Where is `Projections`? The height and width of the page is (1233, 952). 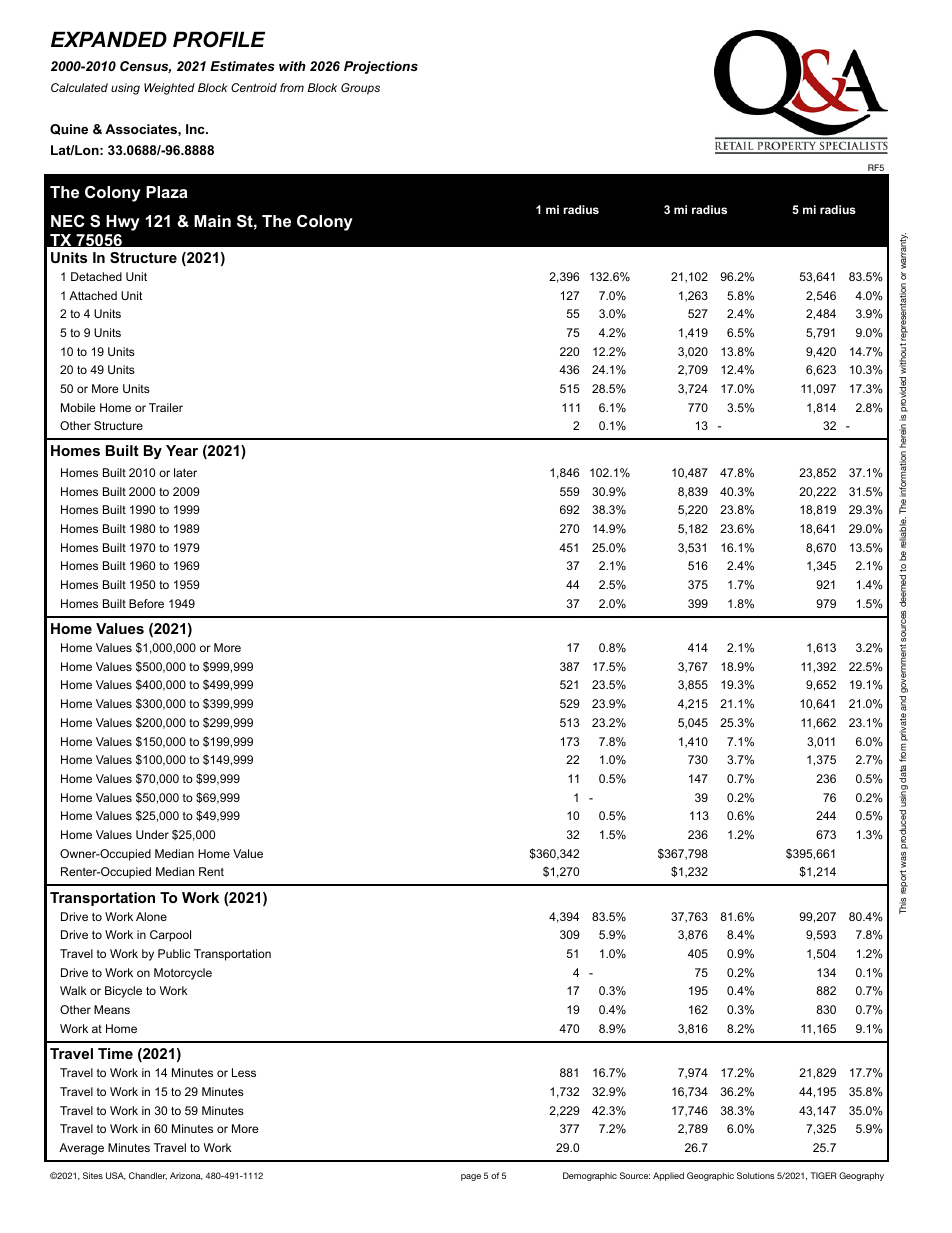 Projections is located at coordinates (381, 67).
